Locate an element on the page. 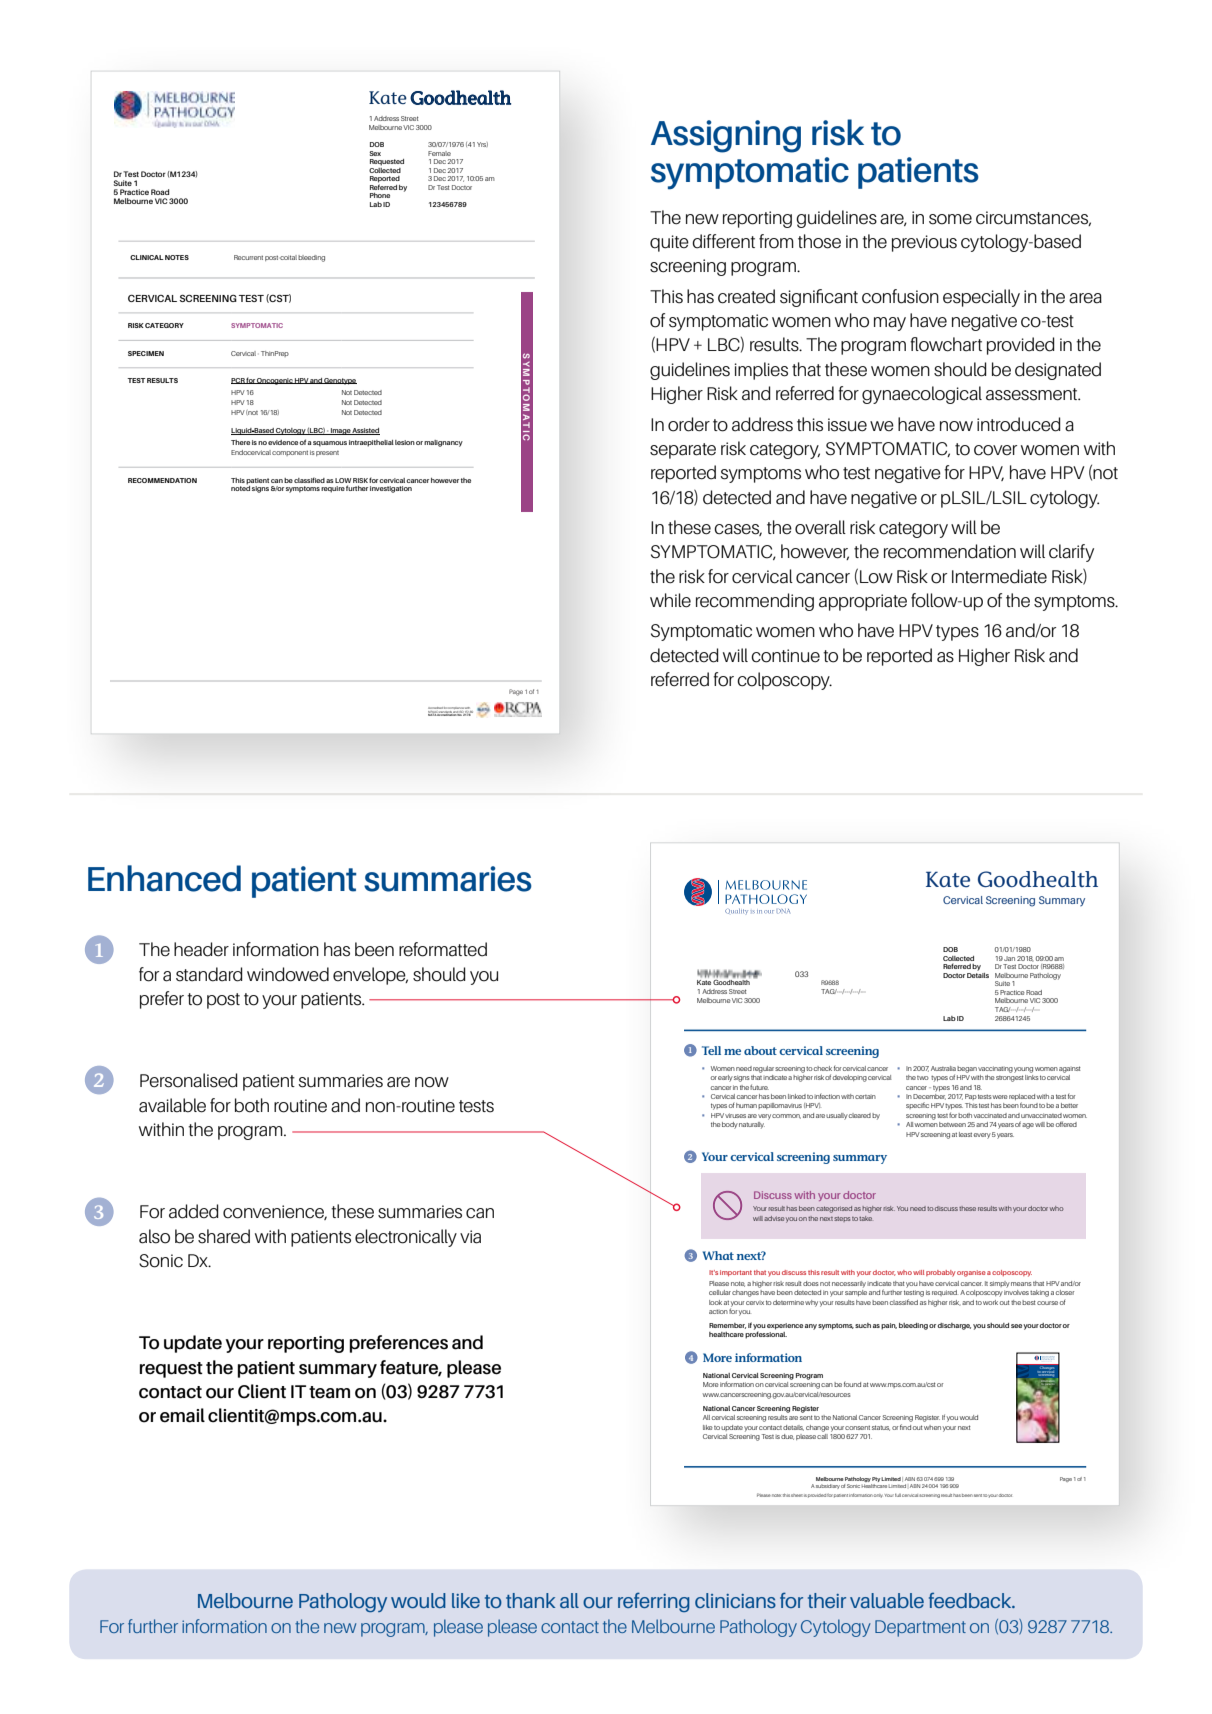 The height and width of the document is (1714, 1212). email is located at coordinates (182, 1415).
